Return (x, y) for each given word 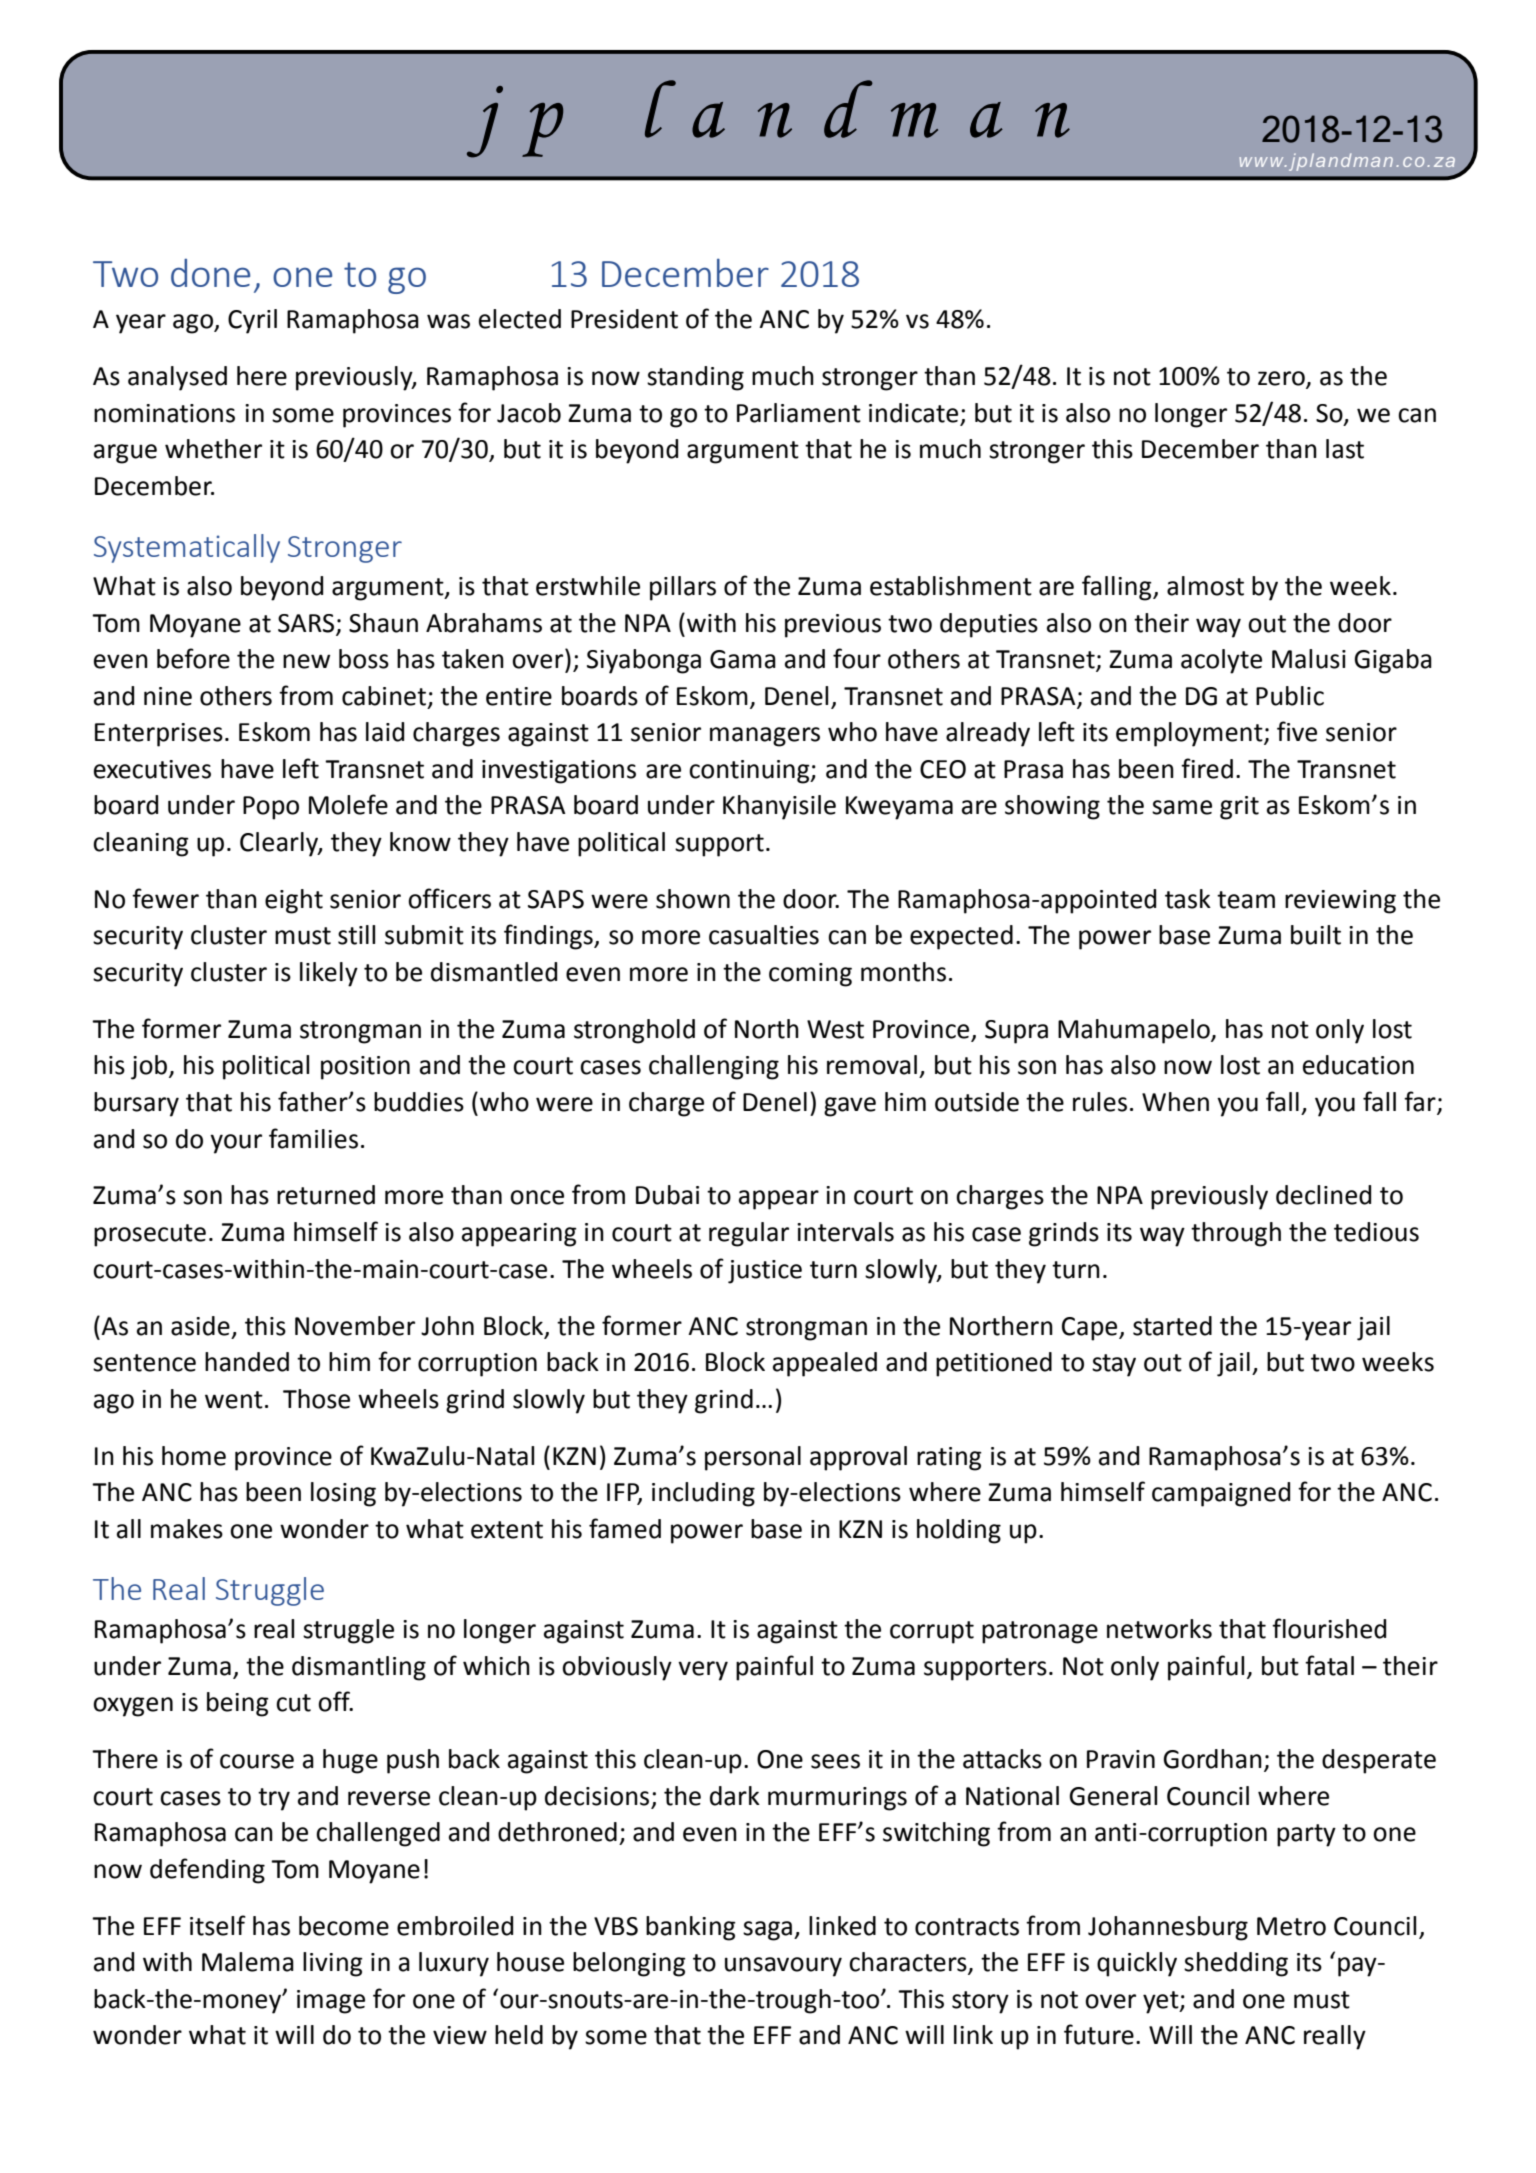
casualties (764, 935)
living (333, 1964)
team (1246, 900)
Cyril (252, 321)
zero (1282, 379)
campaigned (1221, 1494)
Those (316, 1399)
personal (753, 1458)
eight (294, 901)
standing (695, 378)
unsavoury (783, 1967)
